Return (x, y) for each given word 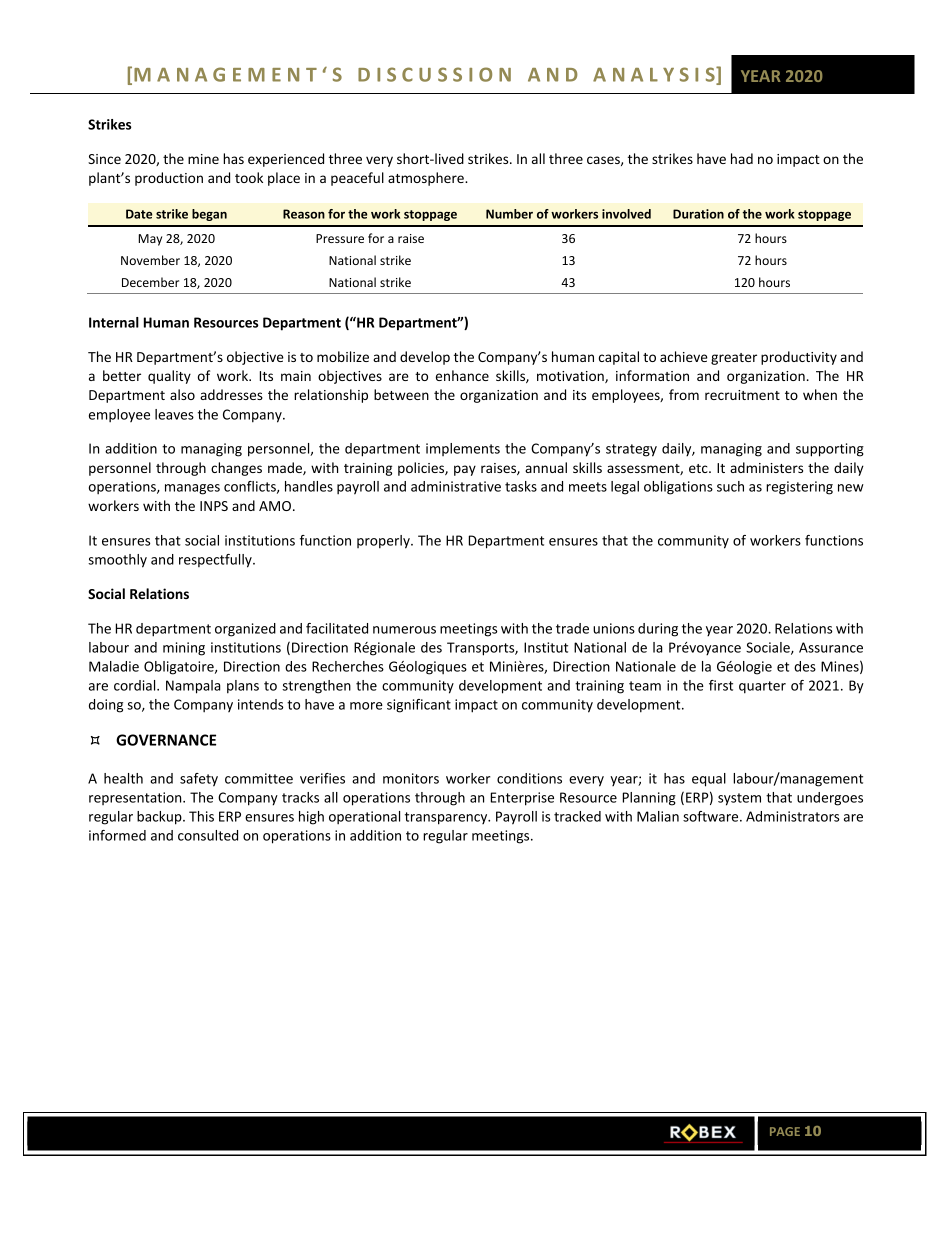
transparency (447, 818)
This (201, 816)
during (658, 630)
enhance (462, 375)
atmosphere (427, 179)
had (742, 158)
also (182, 394)
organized (245, 630)
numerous (404, 630)
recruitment (742, 395)
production (169, 179)
